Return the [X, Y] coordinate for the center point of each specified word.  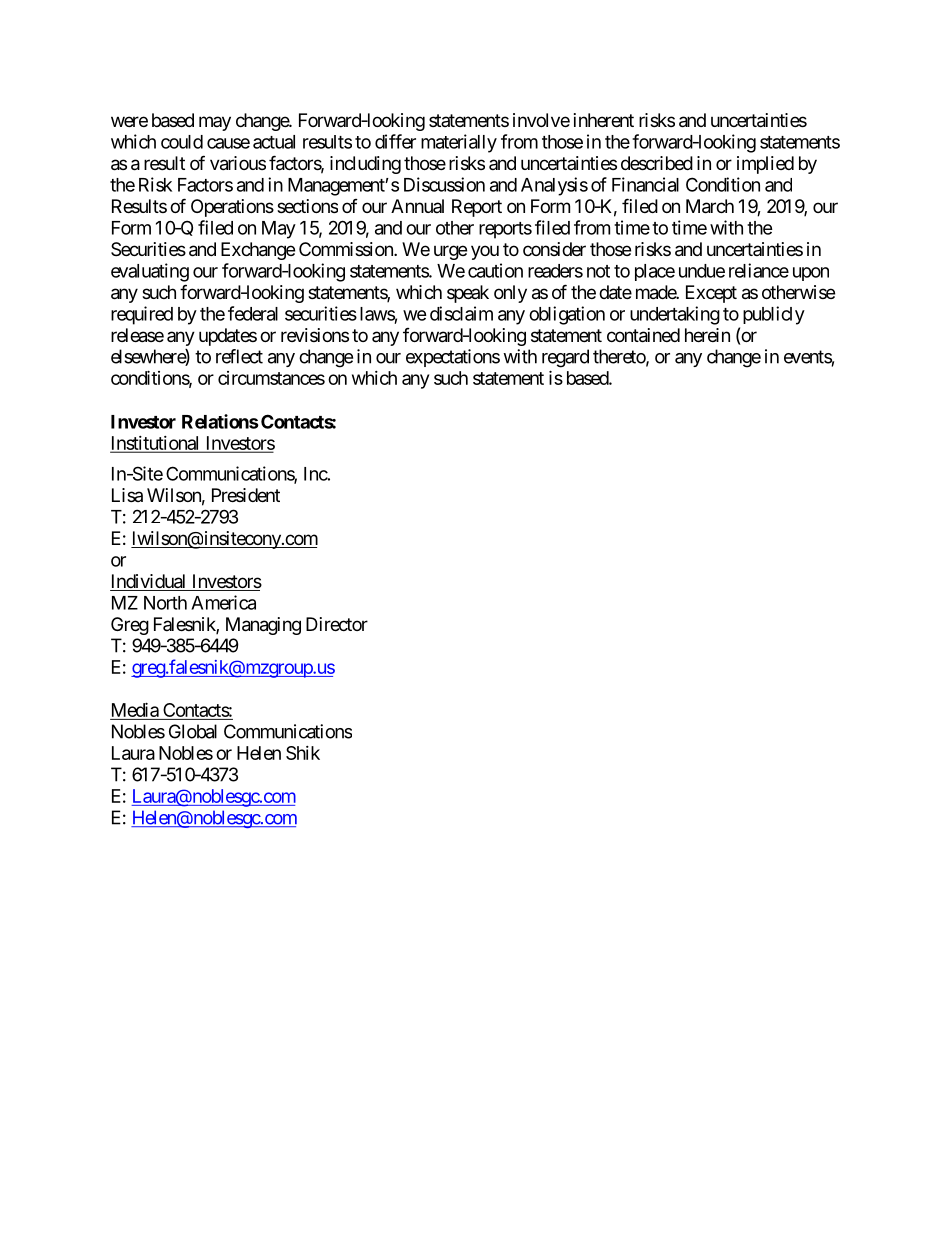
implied [765, 165]
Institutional [156, 444]
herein [707, 335]
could [182, 142]
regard [565, 358]
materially [459, 143]
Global [193, 731]
